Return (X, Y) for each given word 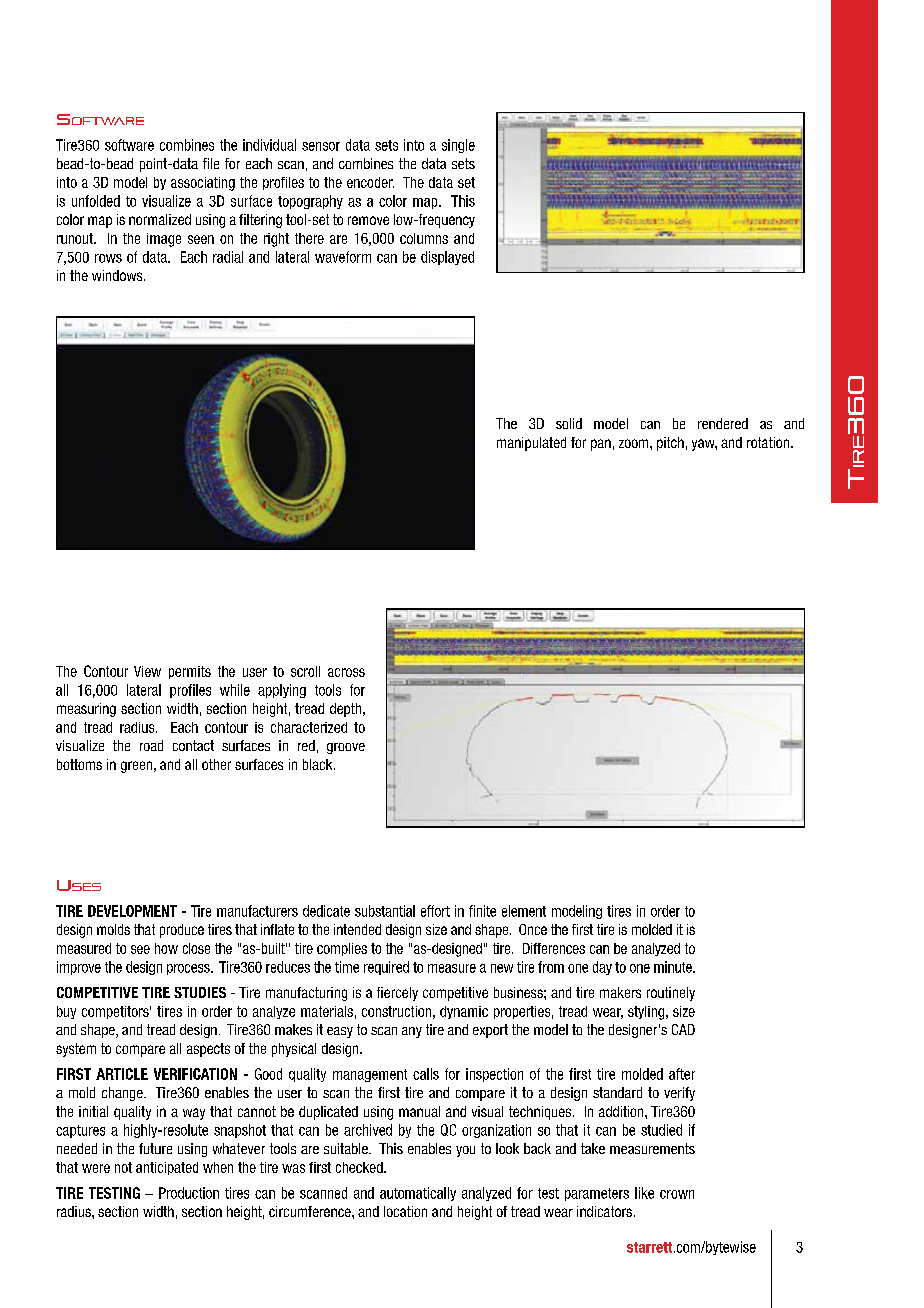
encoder (370, 182)
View (147, 671)
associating (203, 184)
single (458, 146)
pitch (670, 444)
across (346, 672)
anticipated (167, 1168)
